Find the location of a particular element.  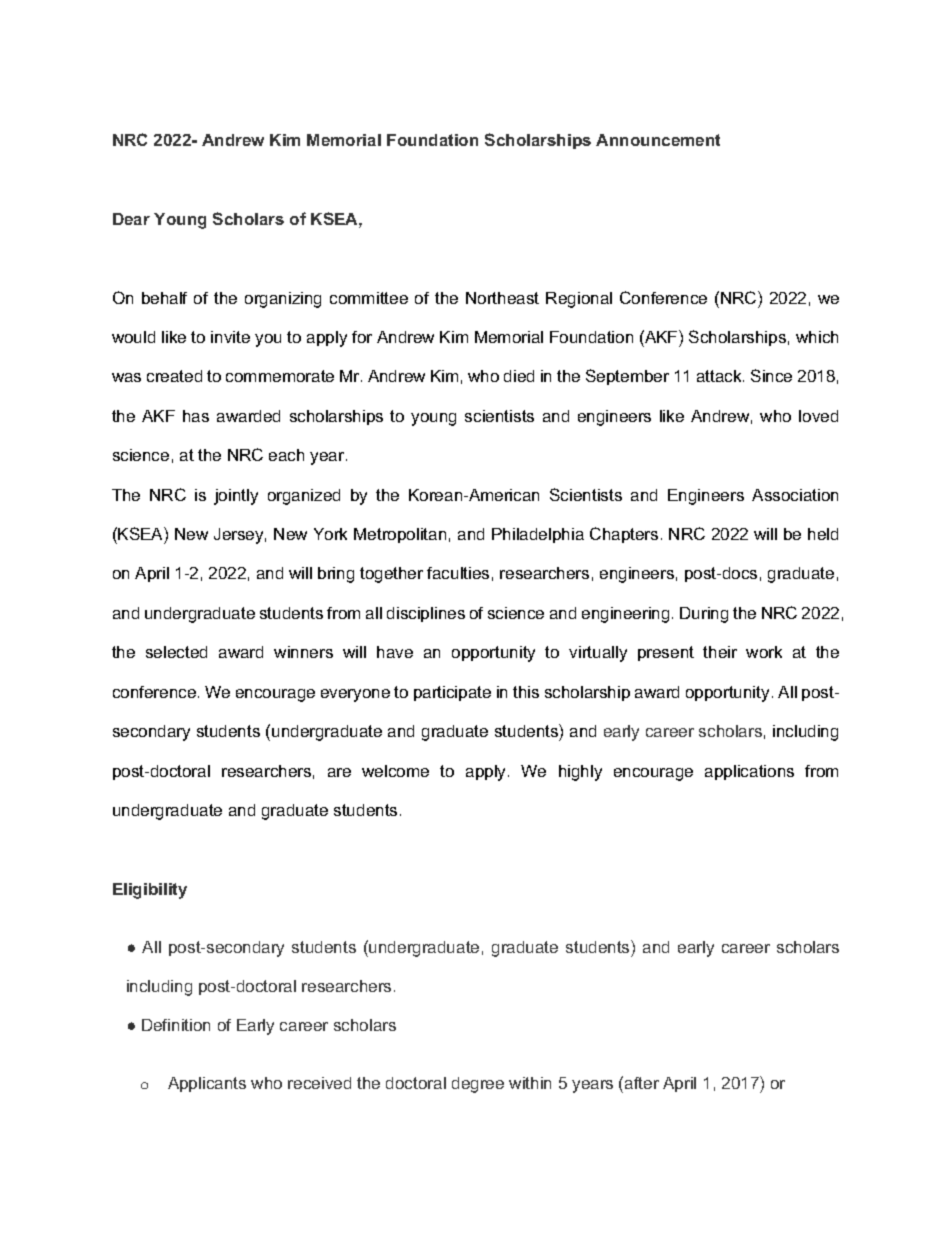

degree is located at coordinates (478, 1085).
